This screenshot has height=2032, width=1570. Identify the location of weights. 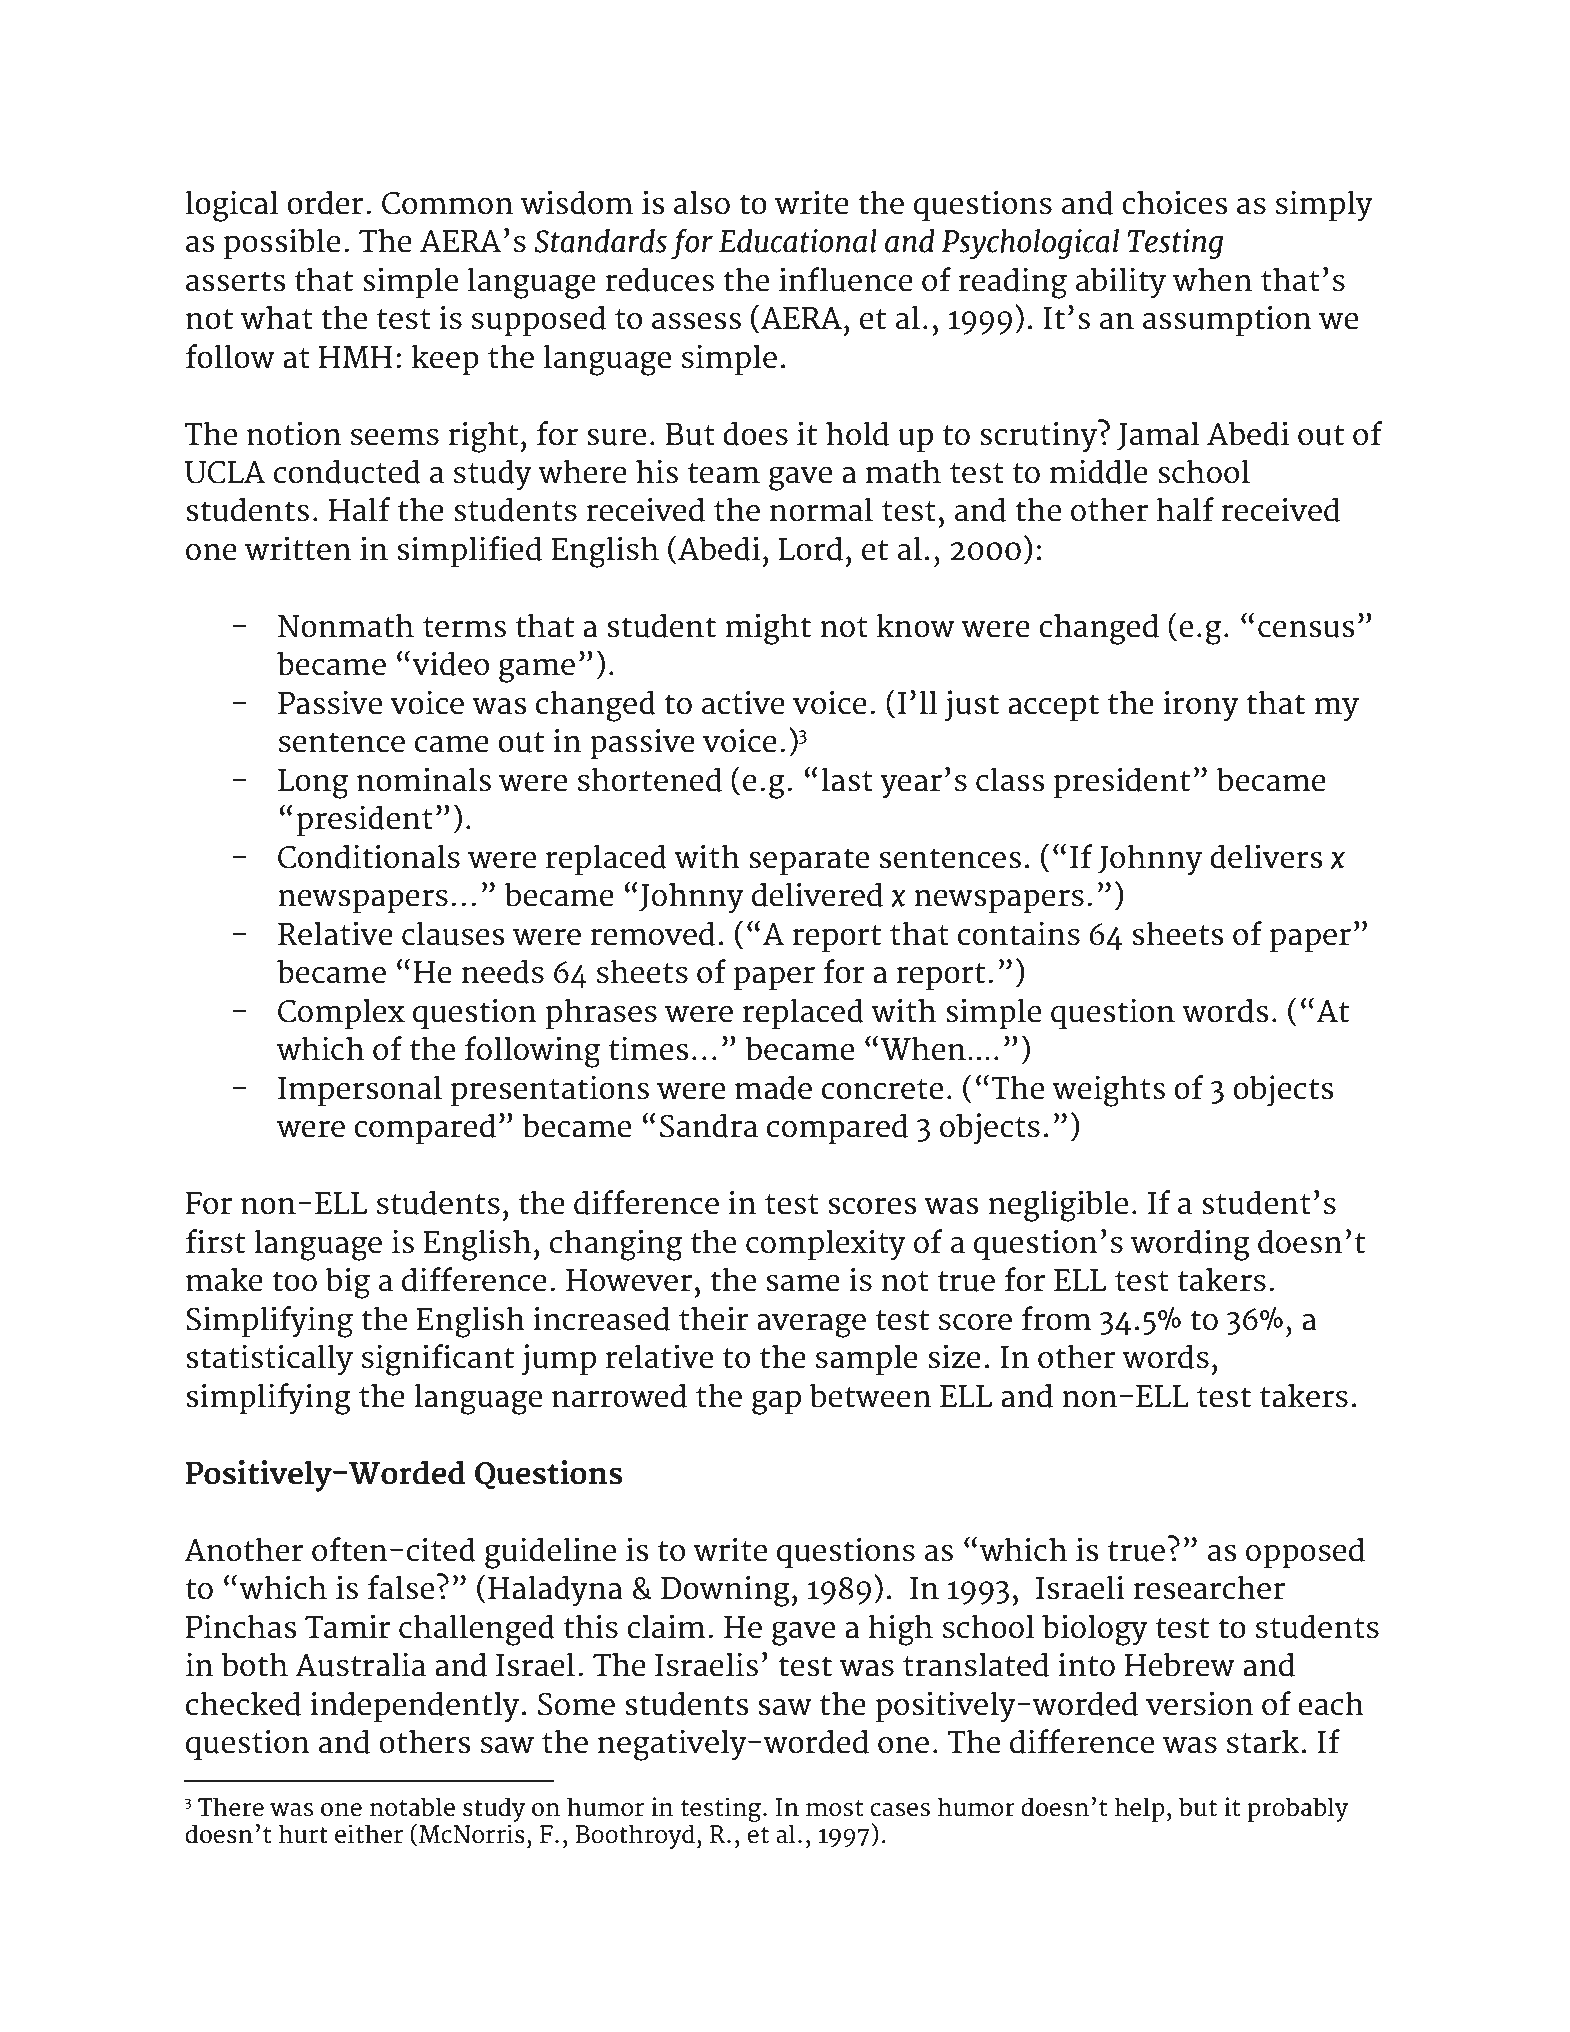
(1108, 1091).
